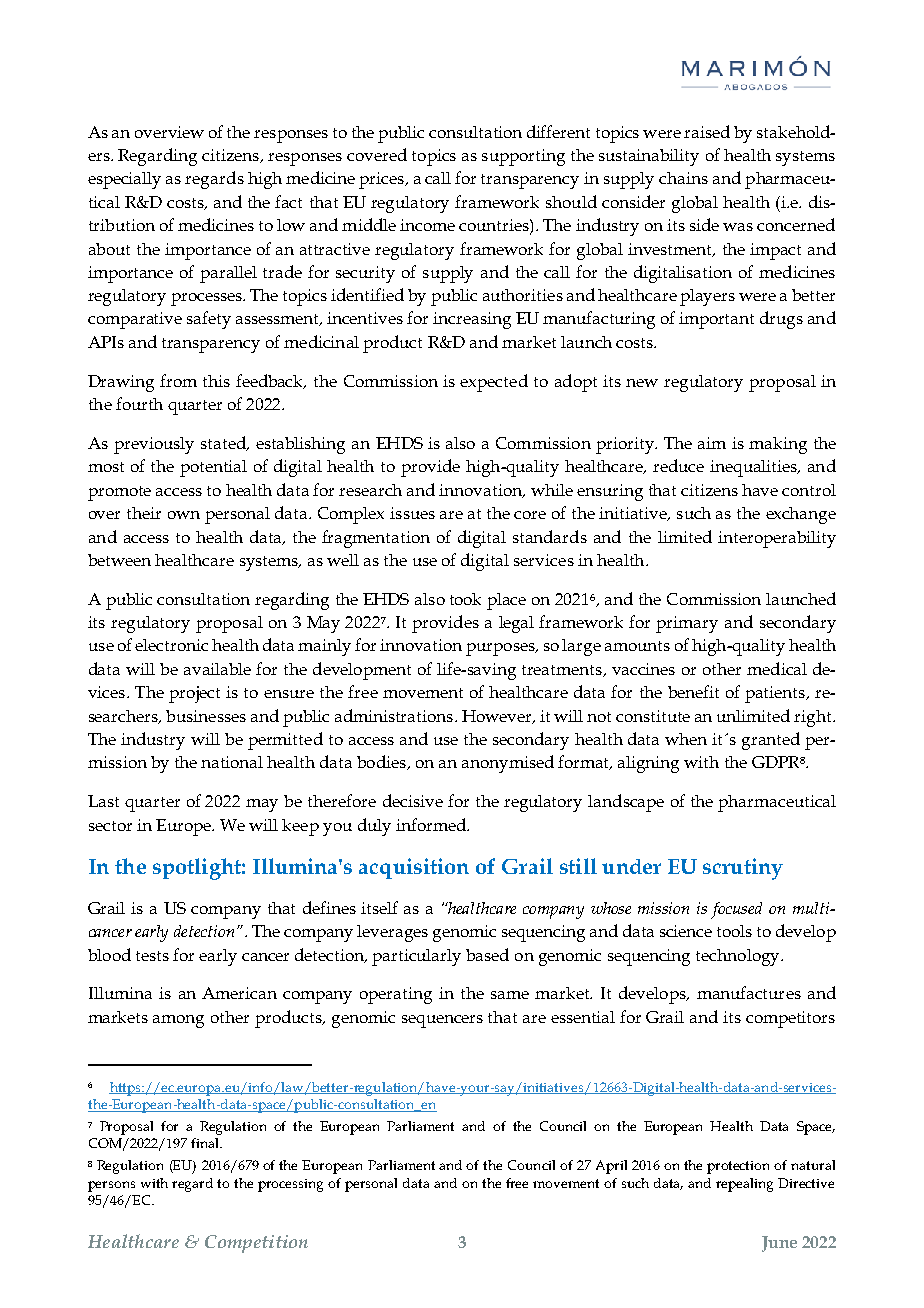 The width and height of the page is (924, 1308). Describe the element at coordinates (414, 868) in the page. I see `acquisition` at that location.
